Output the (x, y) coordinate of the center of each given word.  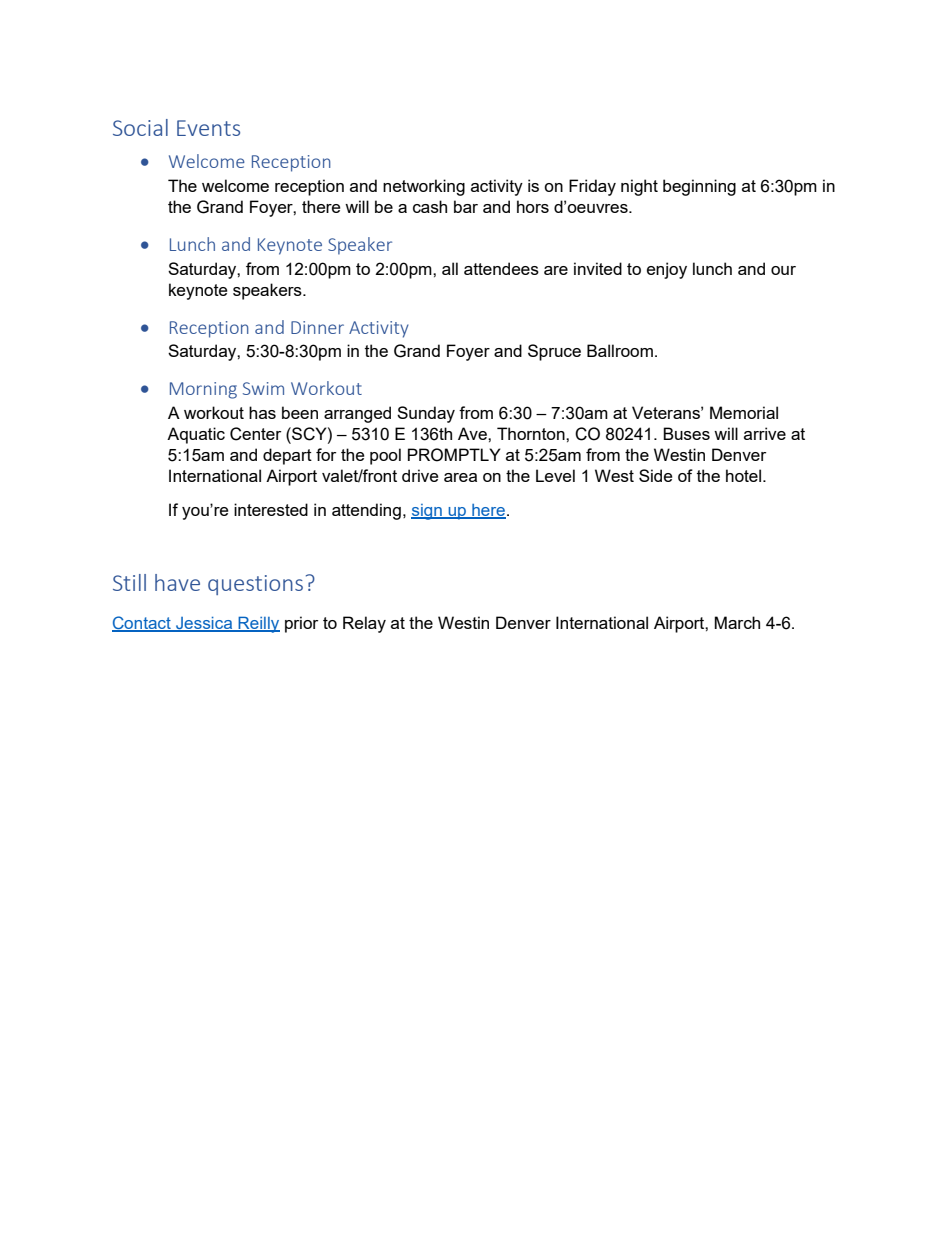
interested (271, 509)
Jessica (204, 624)
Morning (203, 390)
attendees (501, 268)
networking (424, 187)
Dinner (317, 327)
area (460, 477)
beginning (699, 187)
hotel (745, 475)
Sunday (426, 414)
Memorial (744, 412)
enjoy (667, 270)
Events (208, 128)
